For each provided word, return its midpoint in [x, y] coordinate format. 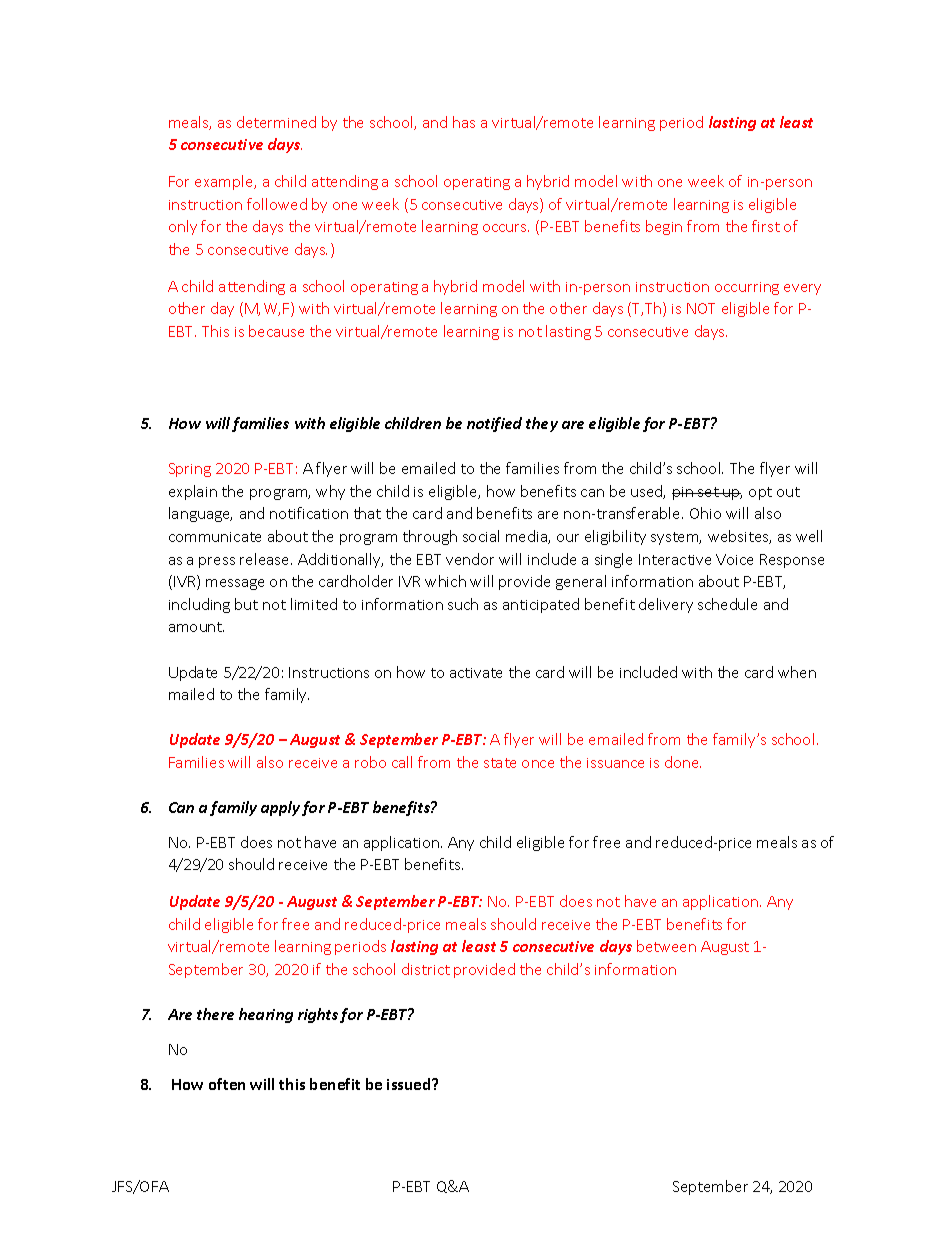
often [227, 1084]
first [766, 226]
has [464, 122]
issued [410, 1084]
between [666, 946]
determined [276, 122]
